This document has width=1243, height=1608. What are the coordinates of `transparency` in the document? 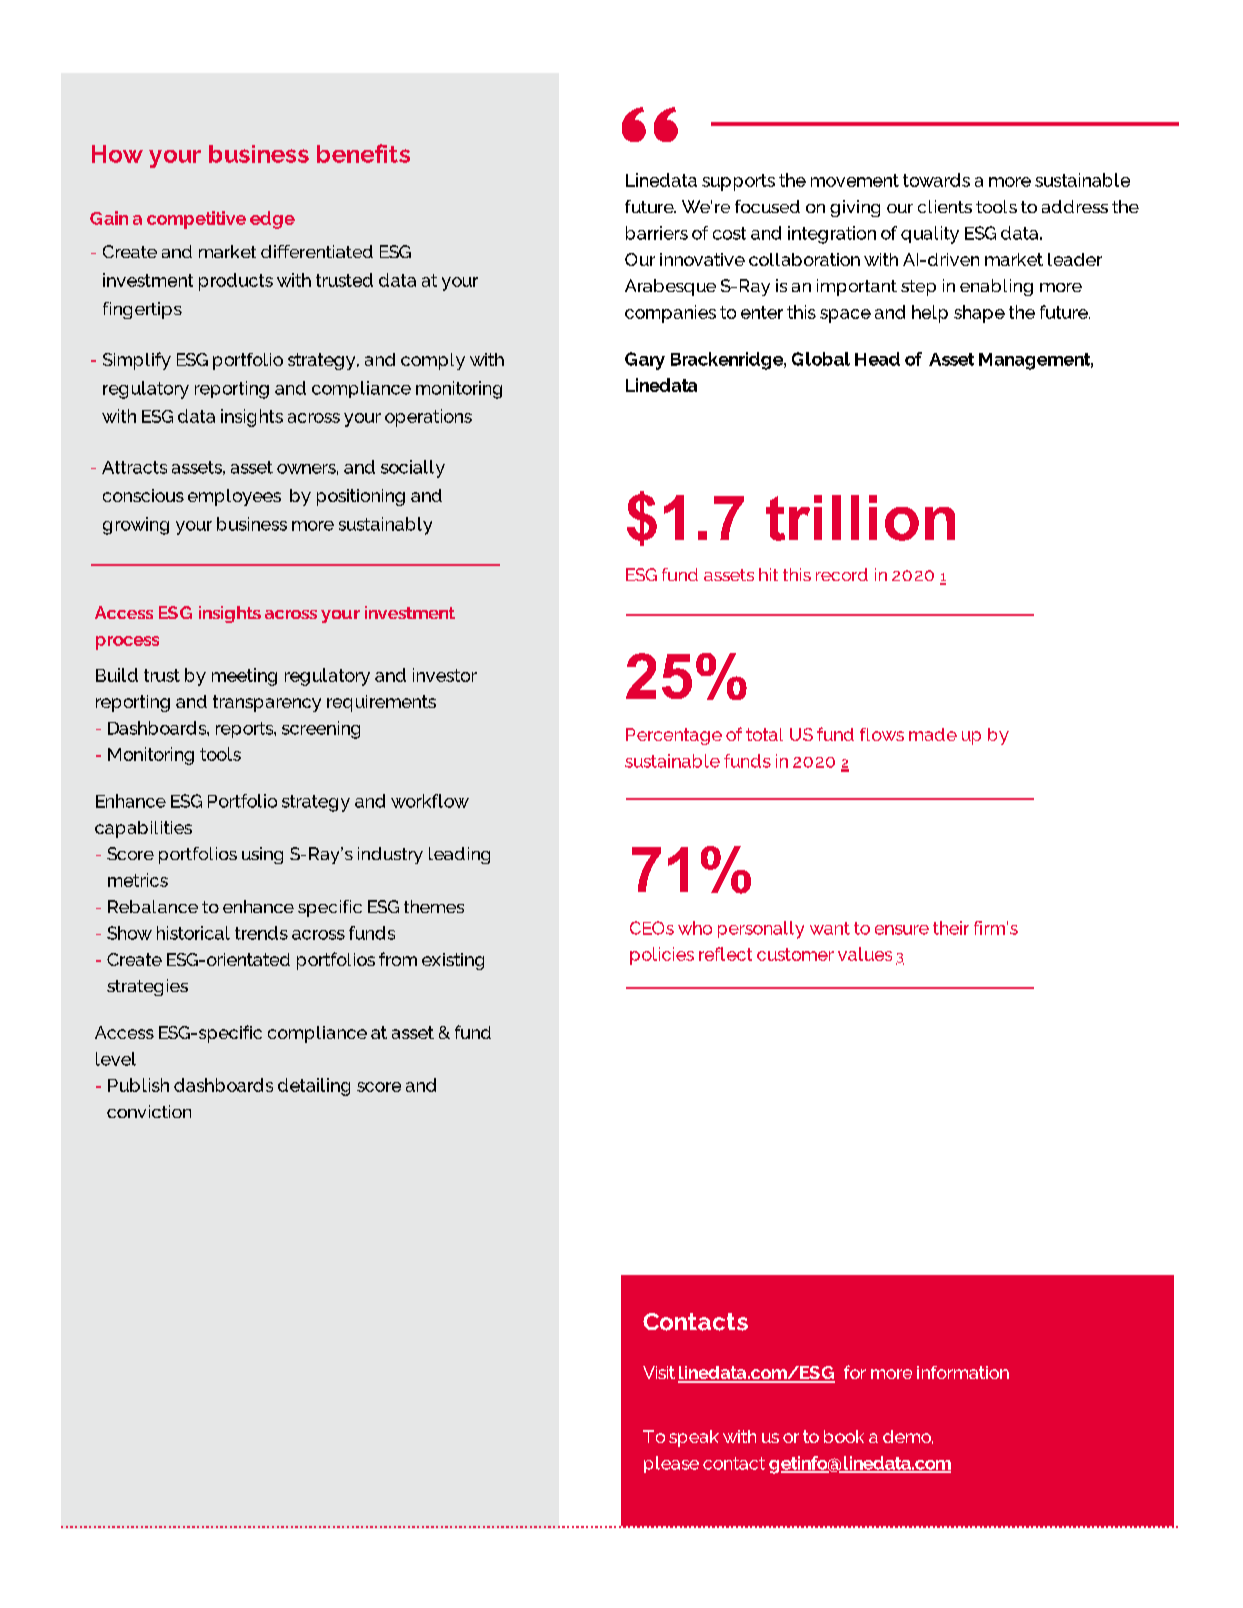 It's located at (267, 703).
